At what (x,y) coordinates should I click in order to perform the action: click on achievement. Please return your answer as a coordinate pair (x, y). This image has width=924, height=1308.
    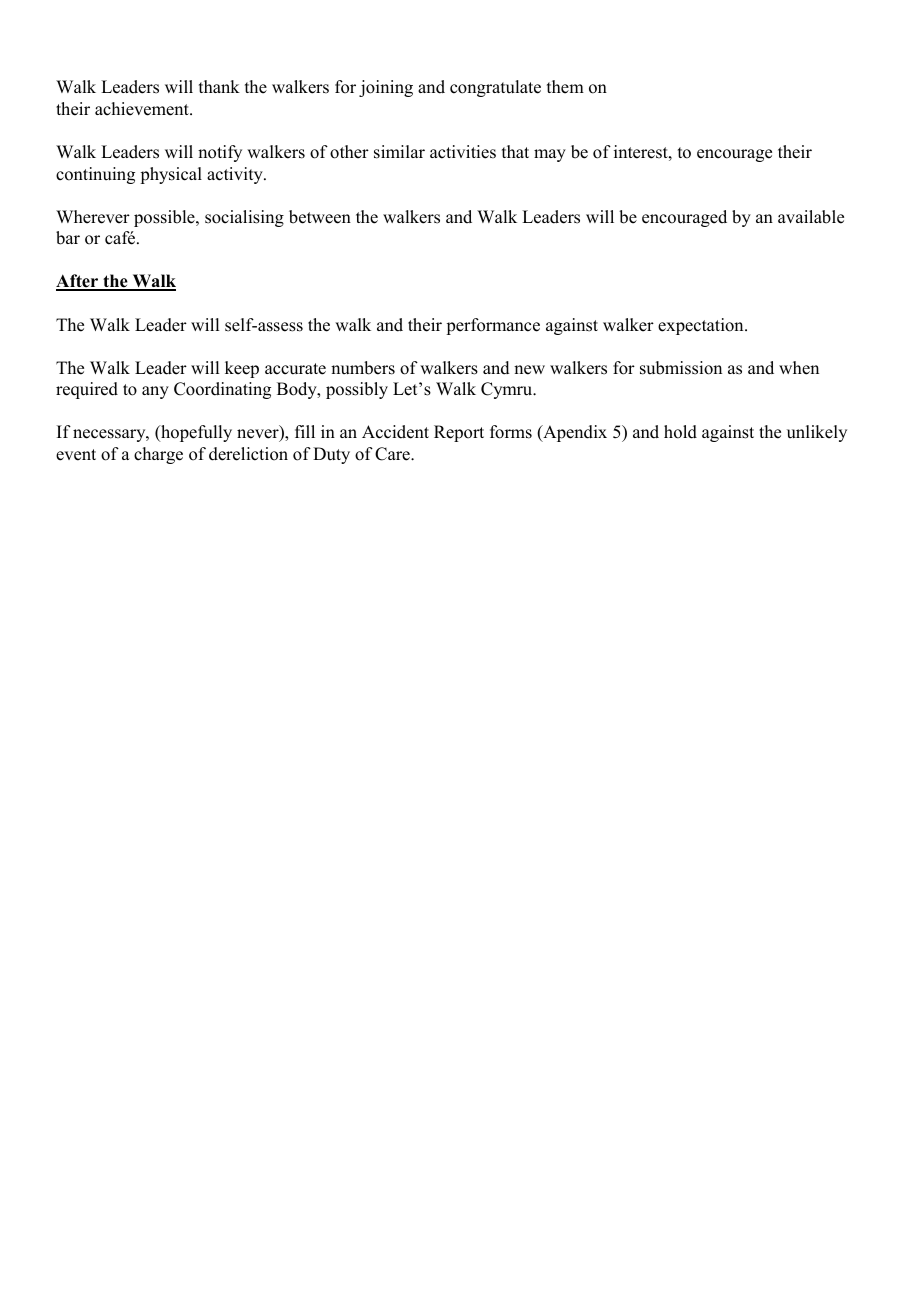
    Looking at the image, I should click on (143, 109).
